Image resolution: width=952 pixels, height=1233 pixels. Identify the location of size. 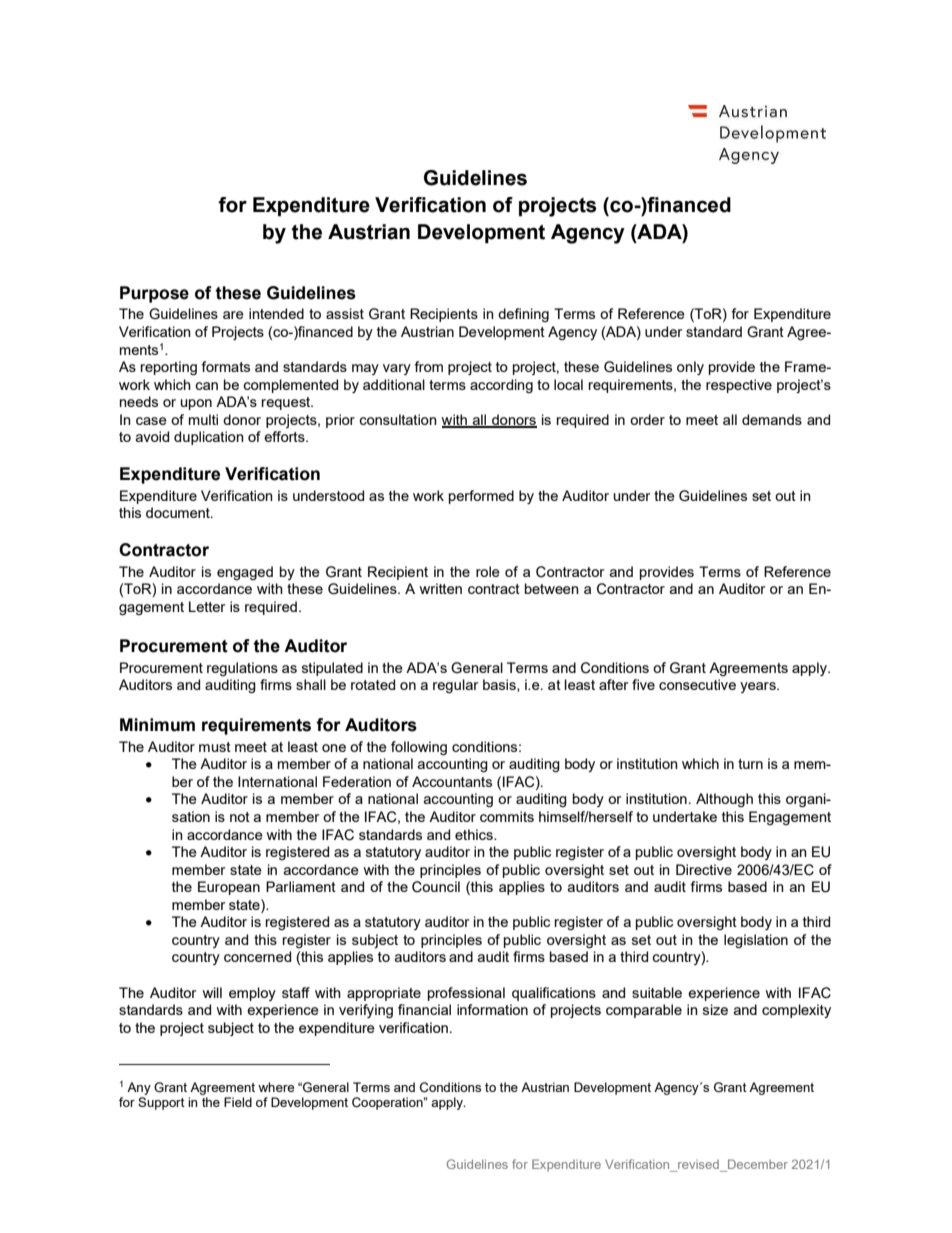
(715, 1009).
